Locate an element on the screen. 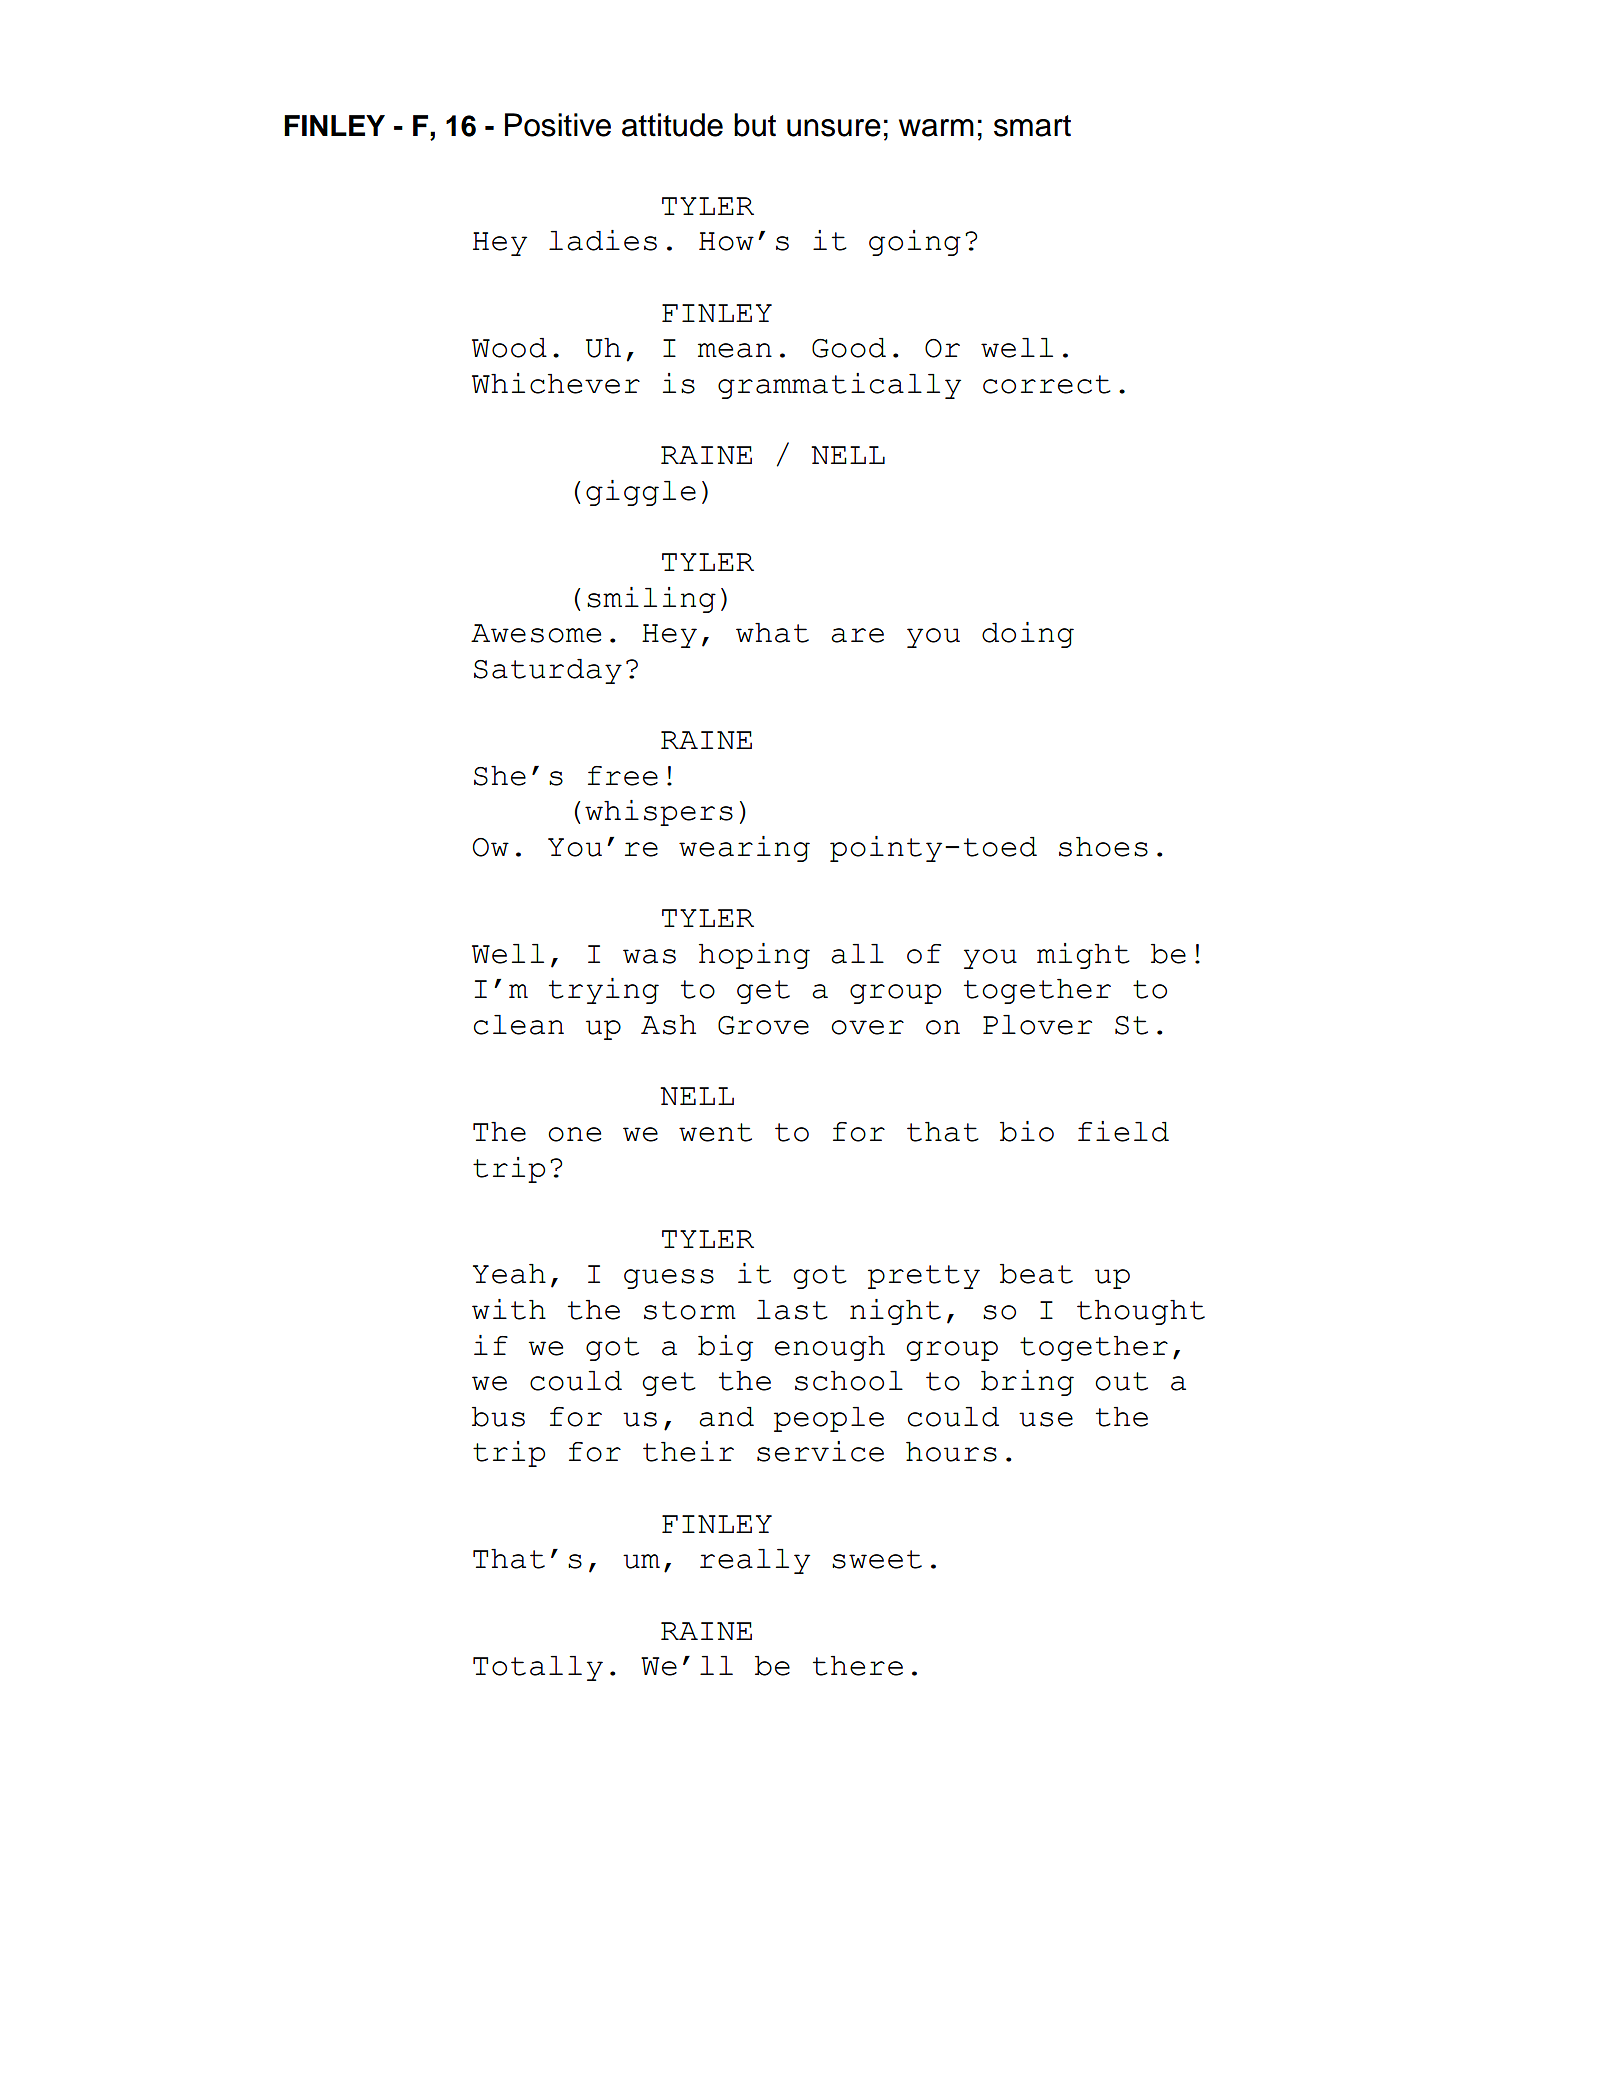 The width and height of the screenshot is (1603, 2075). Positive is located at coordinates (558, 125).
